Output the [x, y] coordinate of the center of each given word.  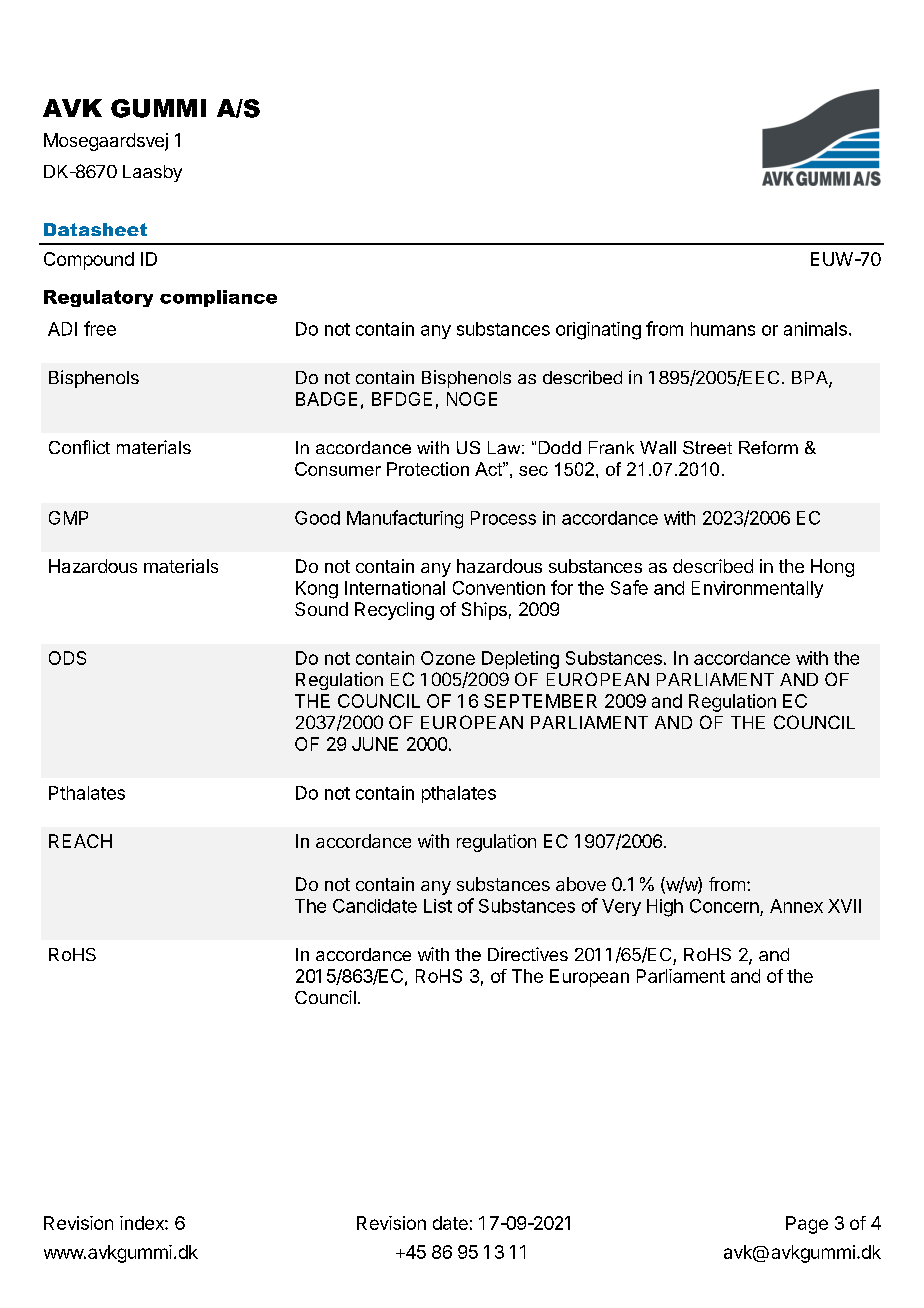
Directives [528, 954]
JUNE [375, 744]
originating [598, 331]
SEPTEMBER [540, 701]
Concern [724, 906]
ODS [67, 658]
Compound [89, 261]
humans [723, 329]
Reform [768, 447]
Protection [428, 469]
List [438, 906]
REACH [80, 841]
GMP [68, 518]
